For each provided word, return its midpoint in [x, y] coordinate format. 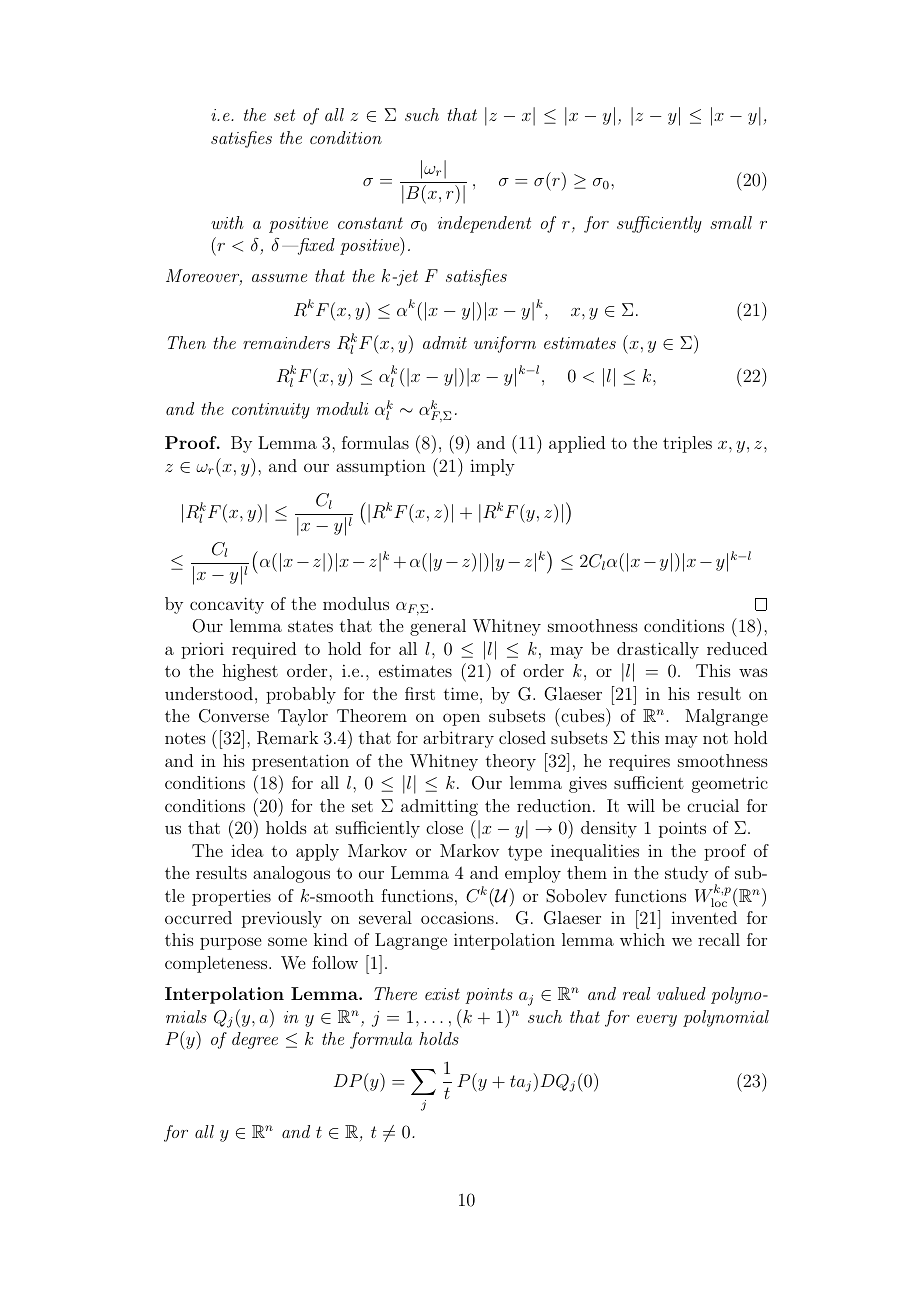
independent [484, 224]
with [227, 222]
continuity [271, 411]
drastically [658, 650]
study [686, 874]
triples [687, 444]
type [525, 853]
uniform [505, 344]
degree [255, 1040]
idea [247, 850]
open [461, 719]
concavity [227, 605]
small [731, 222]
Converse [234, 716]
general [438, 627]
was [753, 672]
